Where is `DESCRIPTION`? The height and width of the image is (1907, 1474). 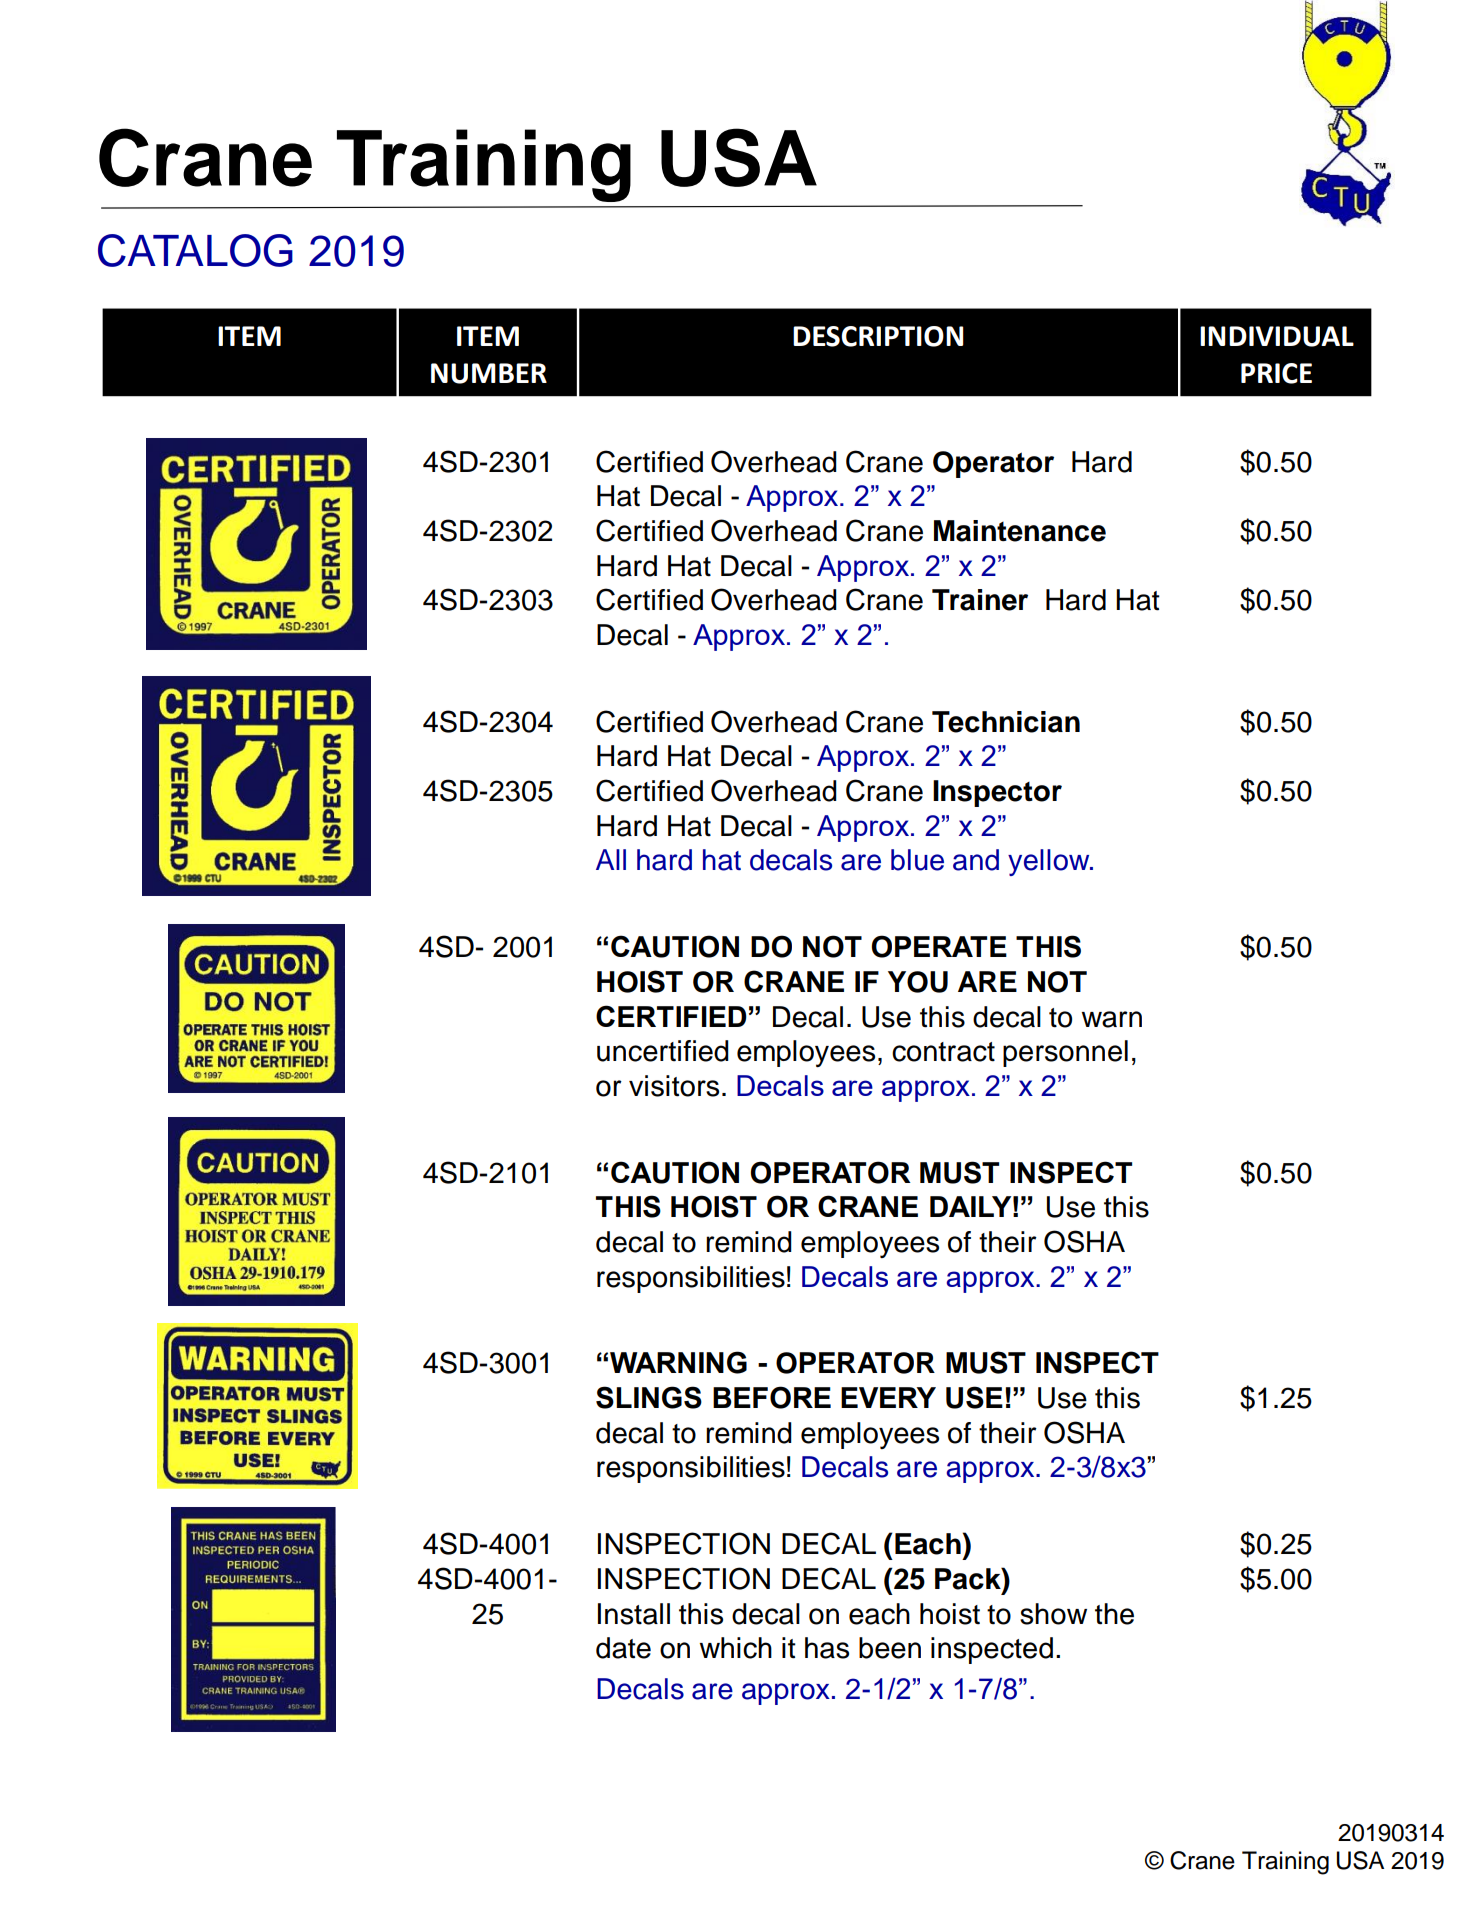 DESCRIPTION is located at coordinates (878, 336).
